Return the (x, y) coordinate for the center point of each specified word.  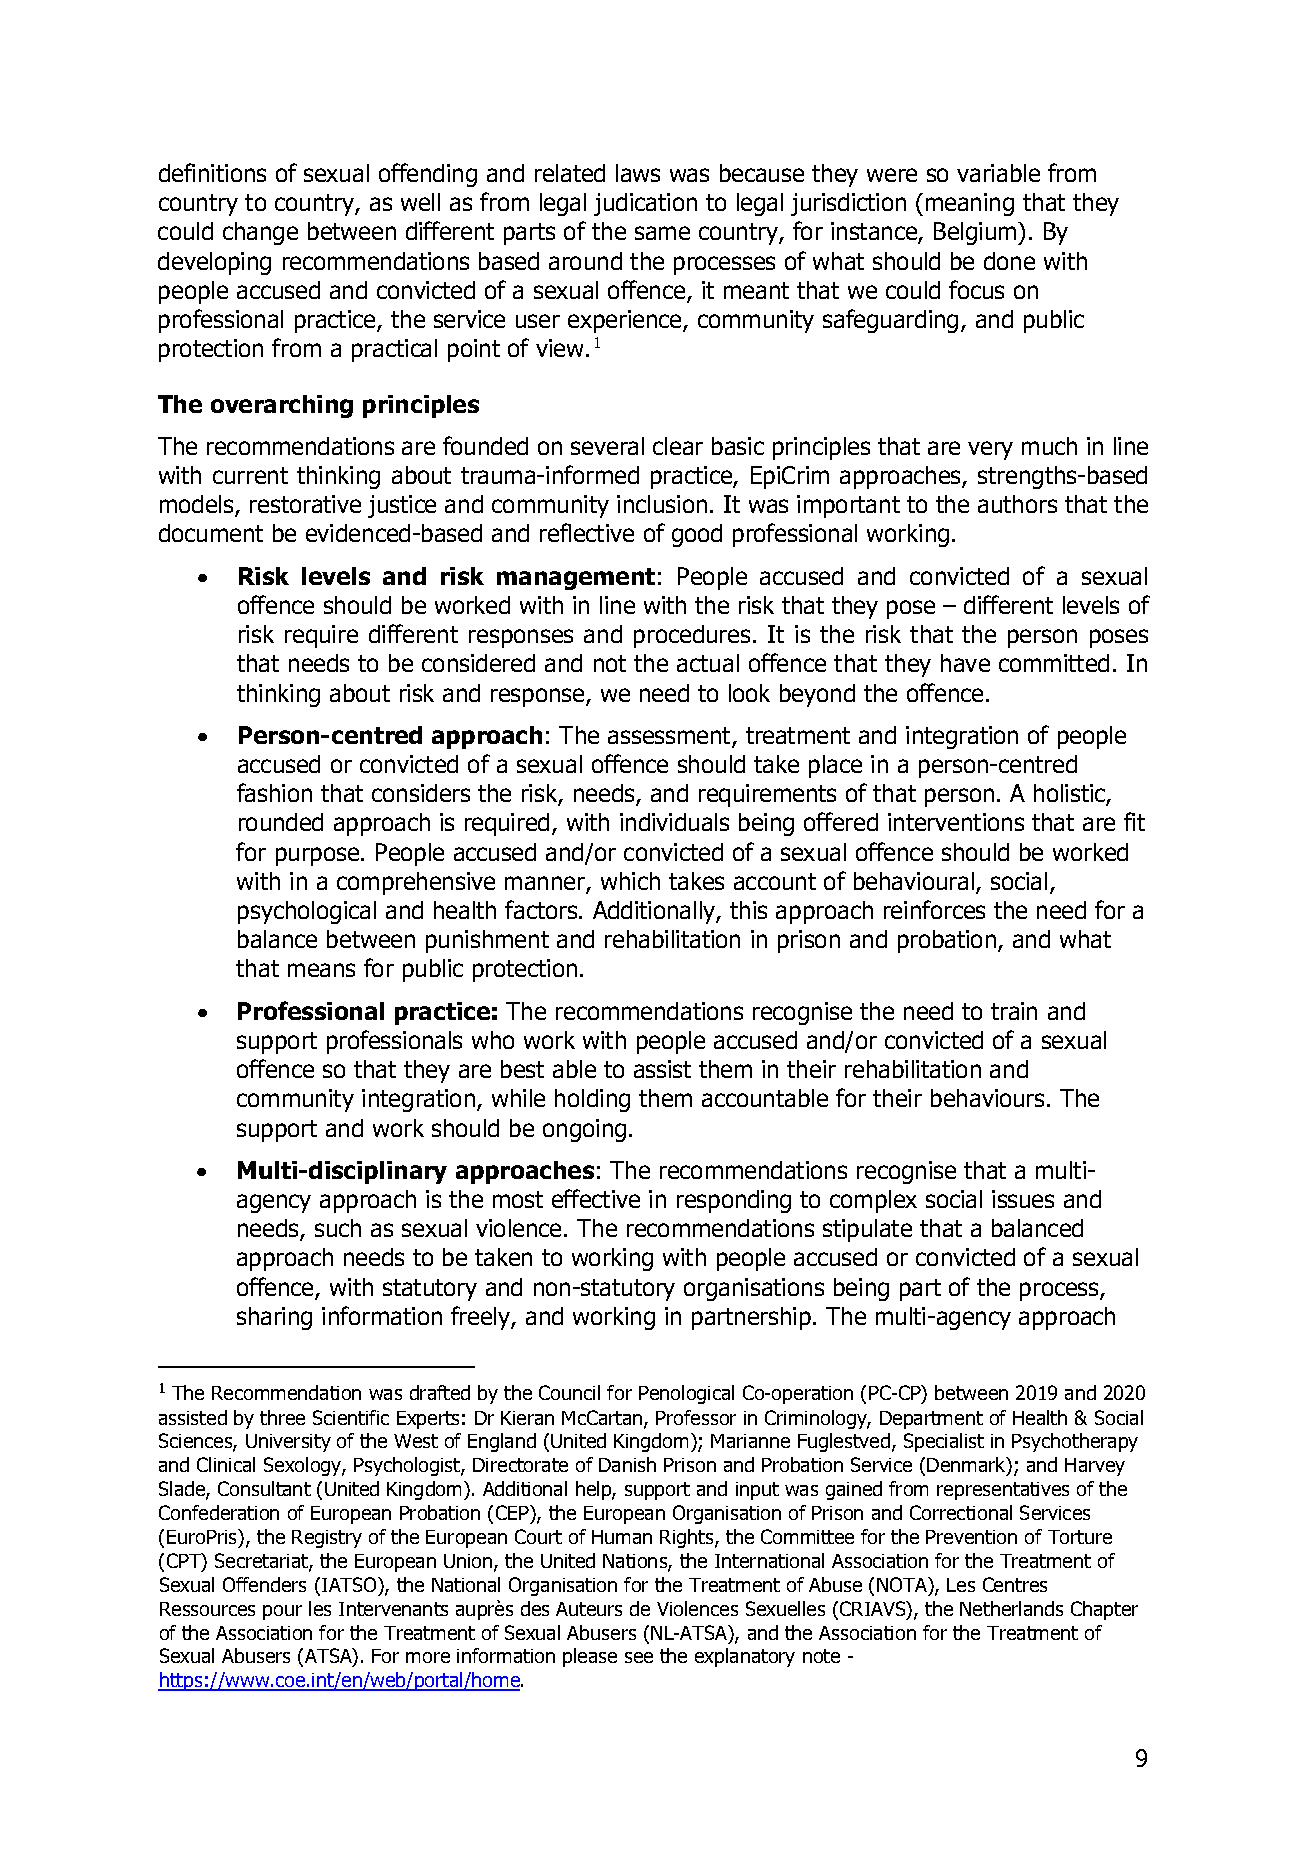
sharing (274, 1318)
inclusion (662, 504)
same (662, 233)
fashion (274, 792)
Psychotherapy (1075, 1442)
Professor (696, 1417)
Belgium (976, 233)
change (260, 233)
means (321, 970)
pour (282, 1612)
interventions (956, 822)
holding (592, 1100)
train (1014, 1011)
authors (1017, 504)
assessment (670, 737)
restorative (305, 504)
